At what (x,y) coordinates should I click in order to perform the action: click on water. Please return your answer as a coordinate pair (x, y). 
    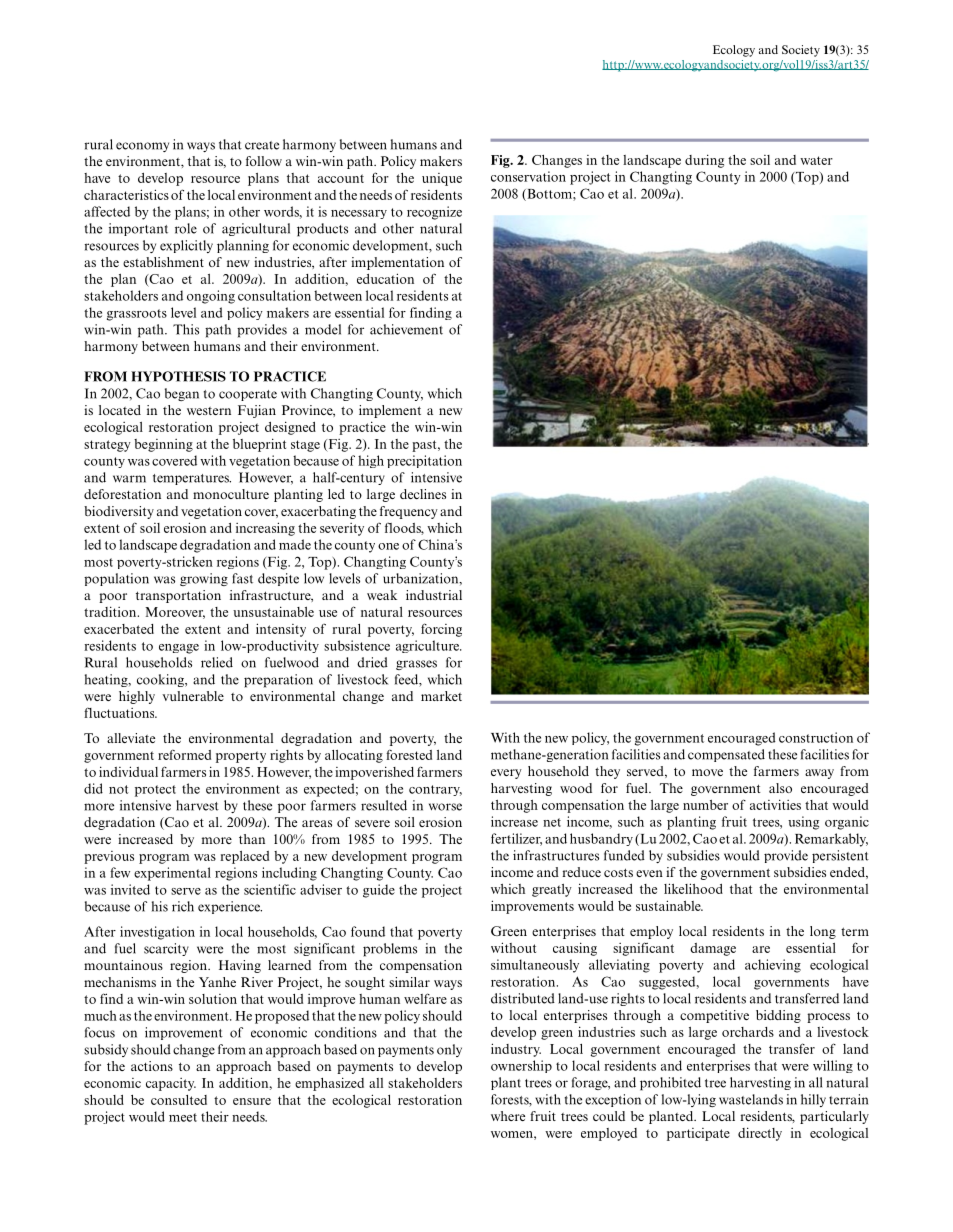
    Looking at the image, I should click on (816, 160).
